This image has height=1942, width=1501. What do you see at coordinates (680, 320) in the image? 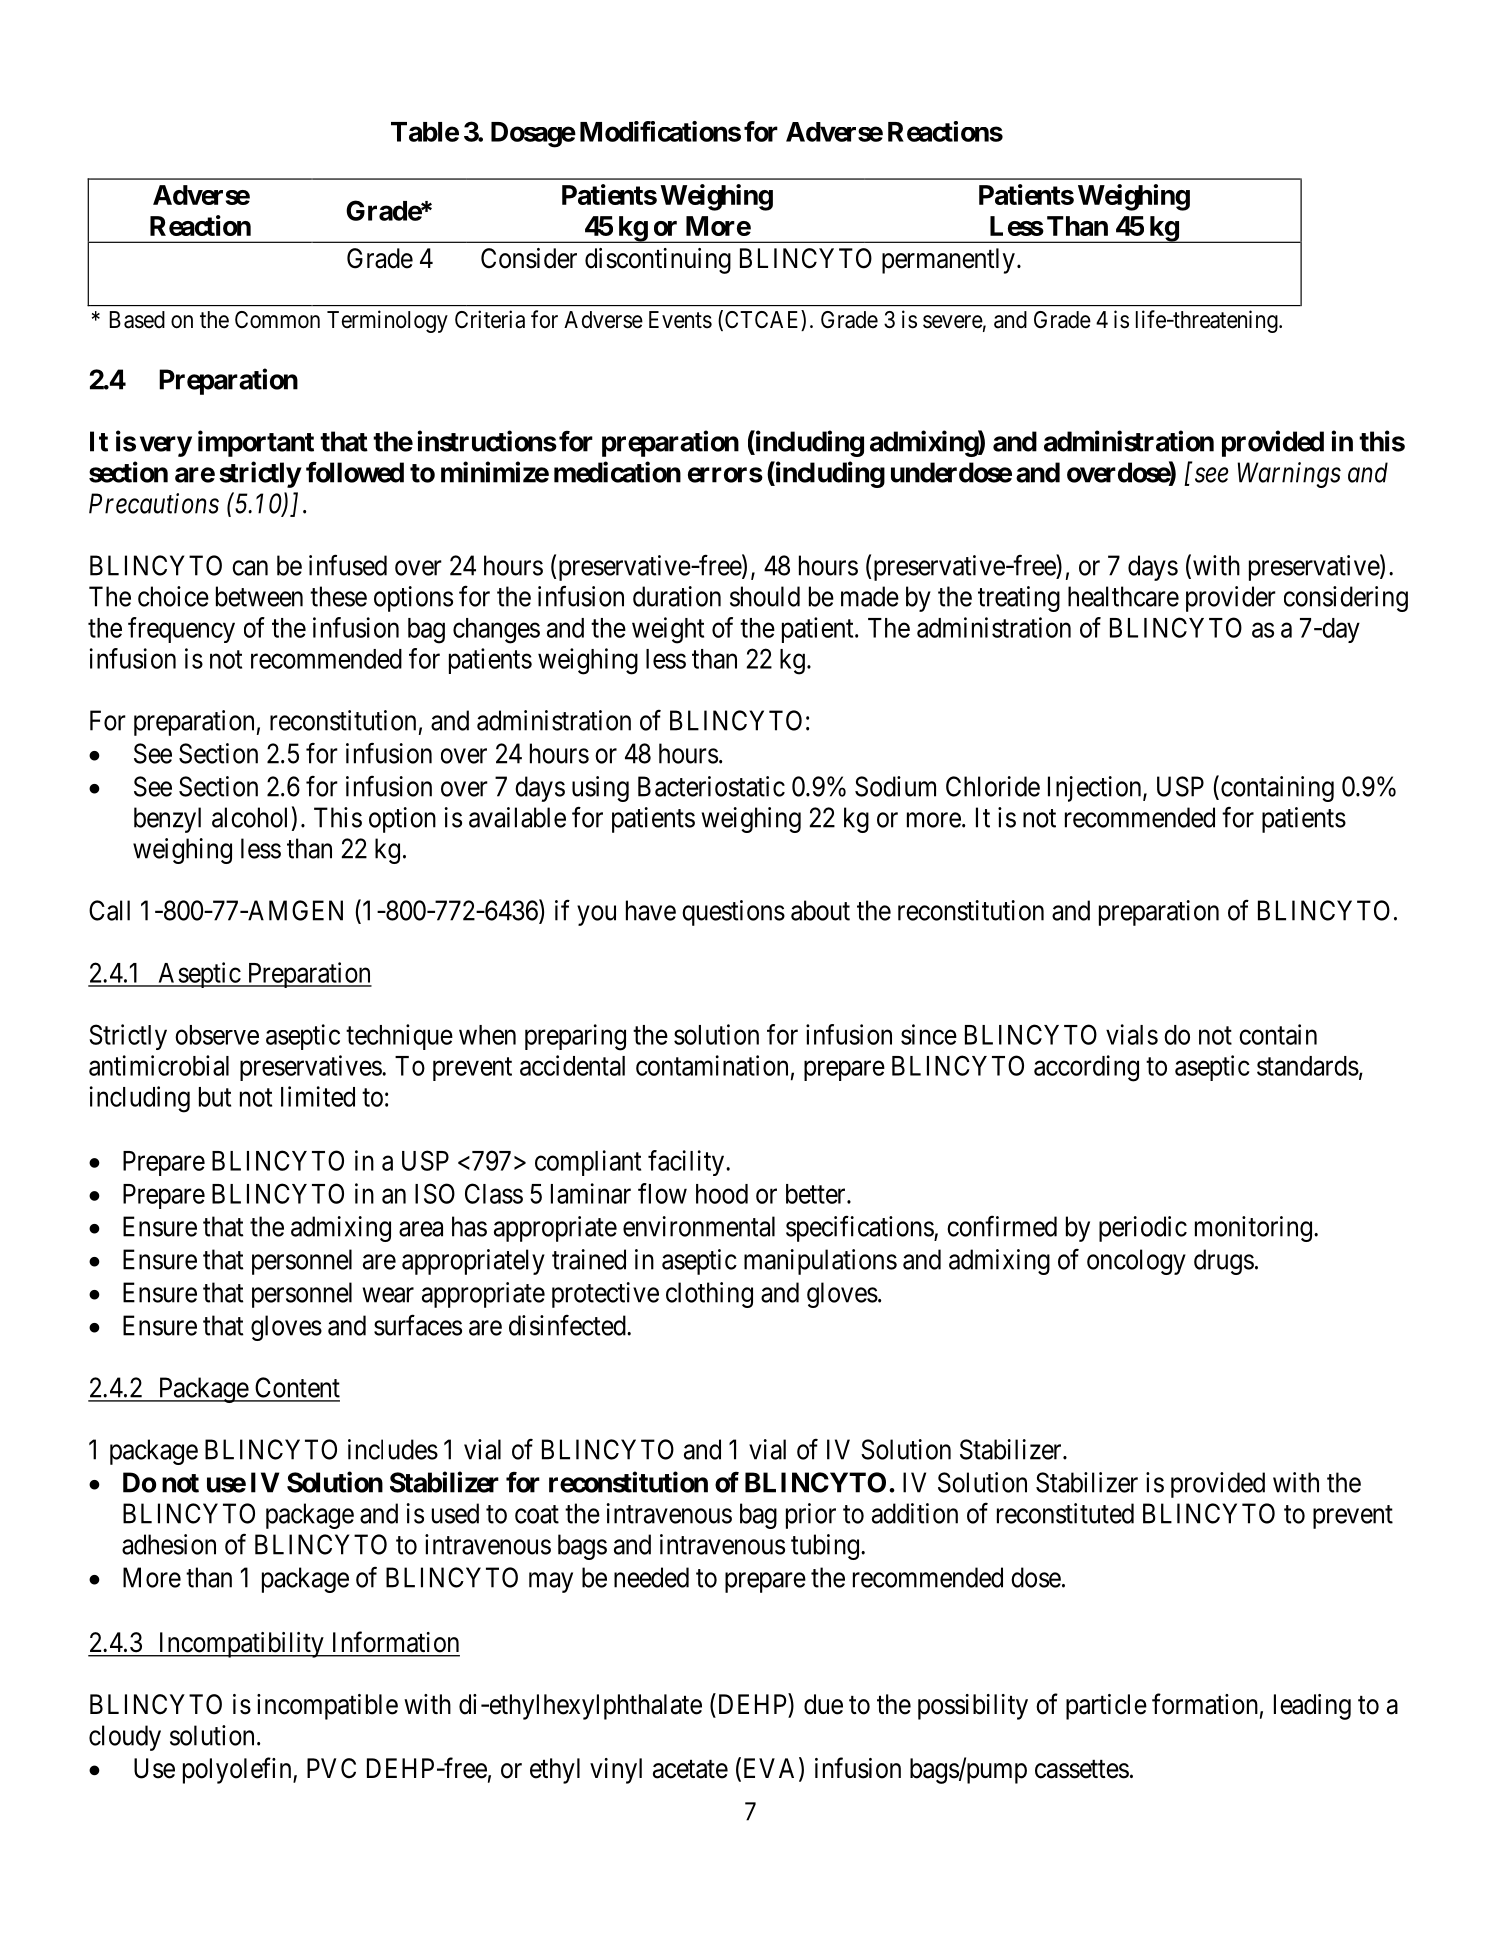
I see `Events` at bounding box center [680, 320].
